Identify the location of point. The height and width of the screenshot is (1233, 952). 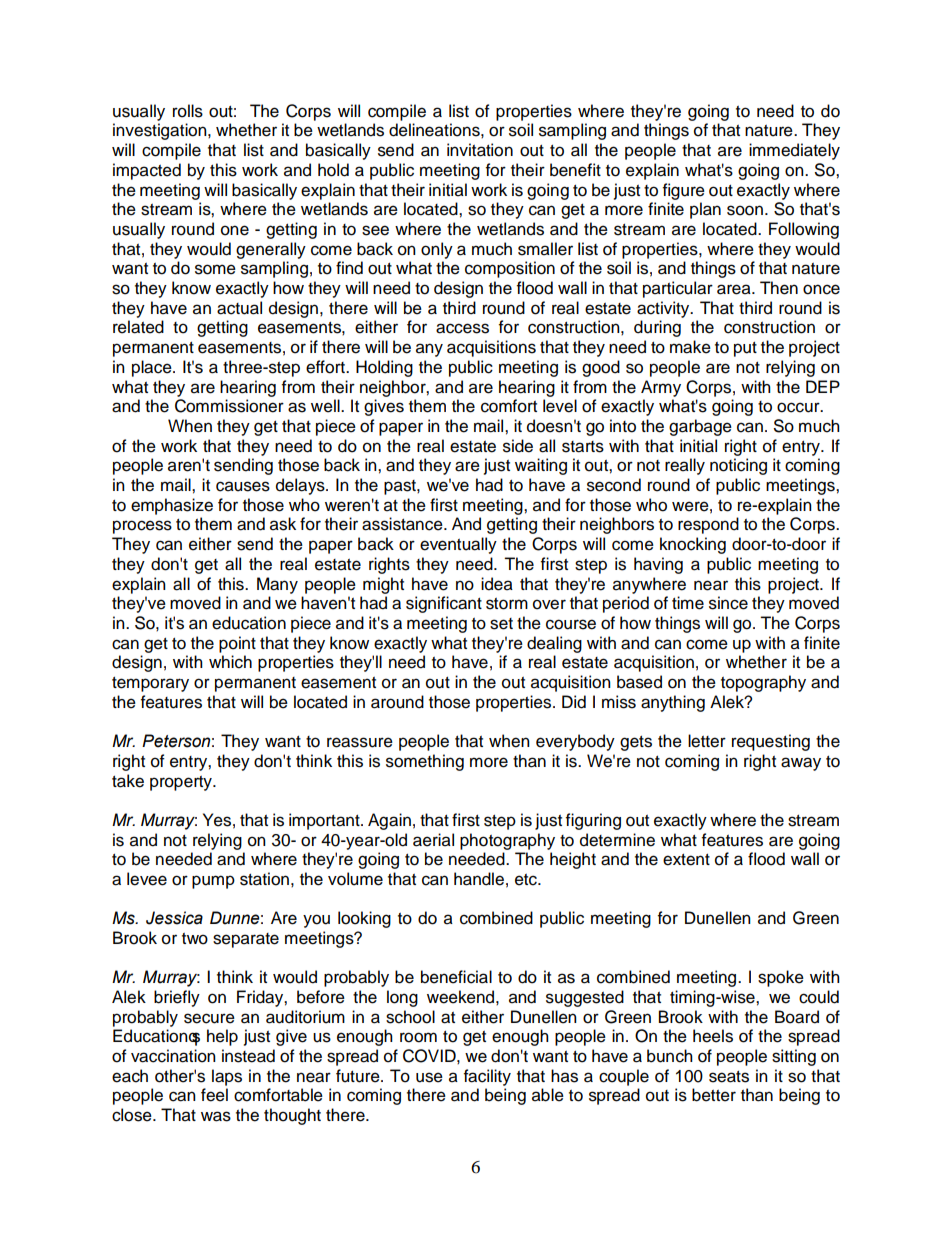
(237, 644).
